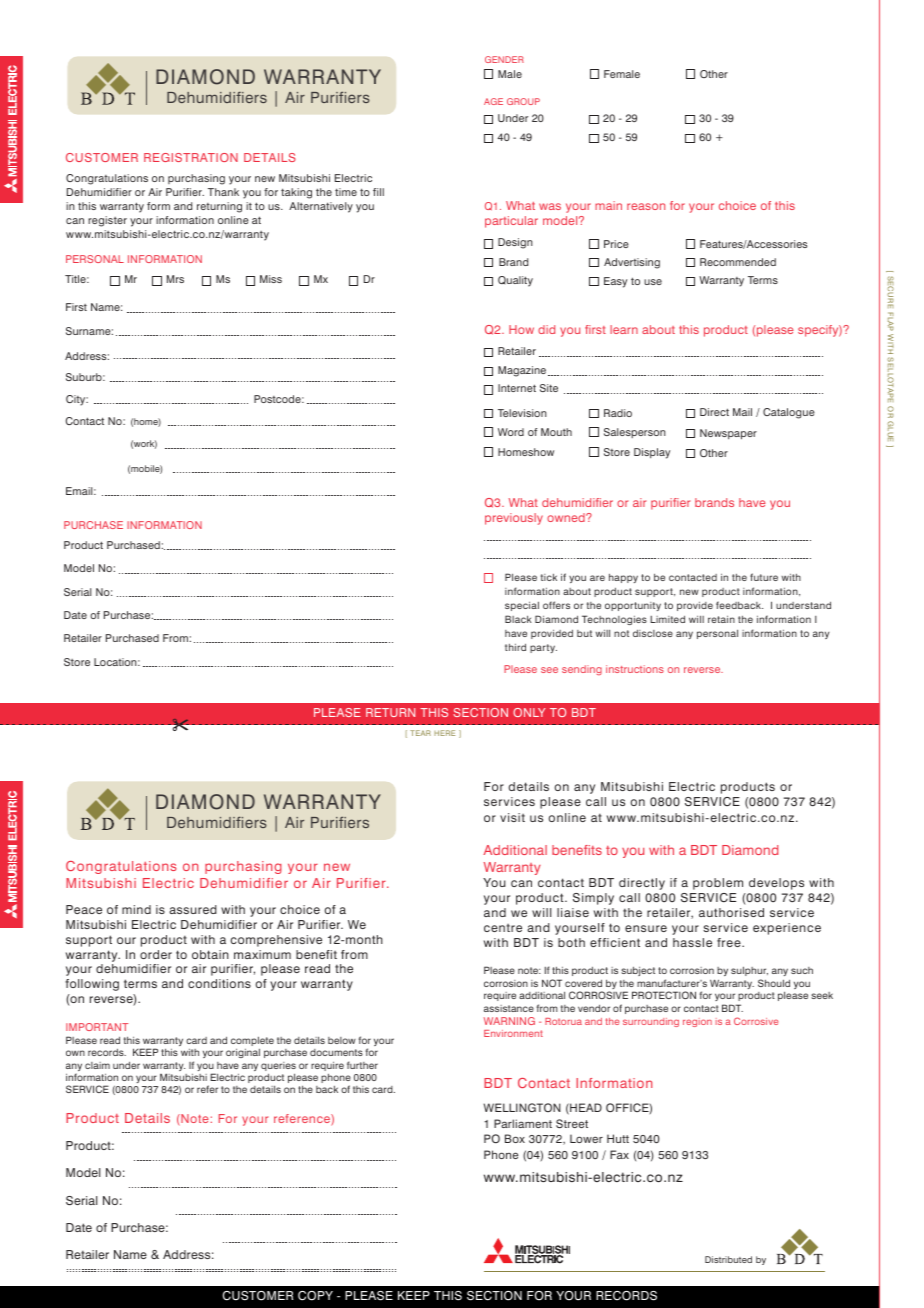 The image size is (924, 1308). What do you see at coordinates (503, 928) in the screenshot?
I see `centre` at bounding box center [503, 928].
